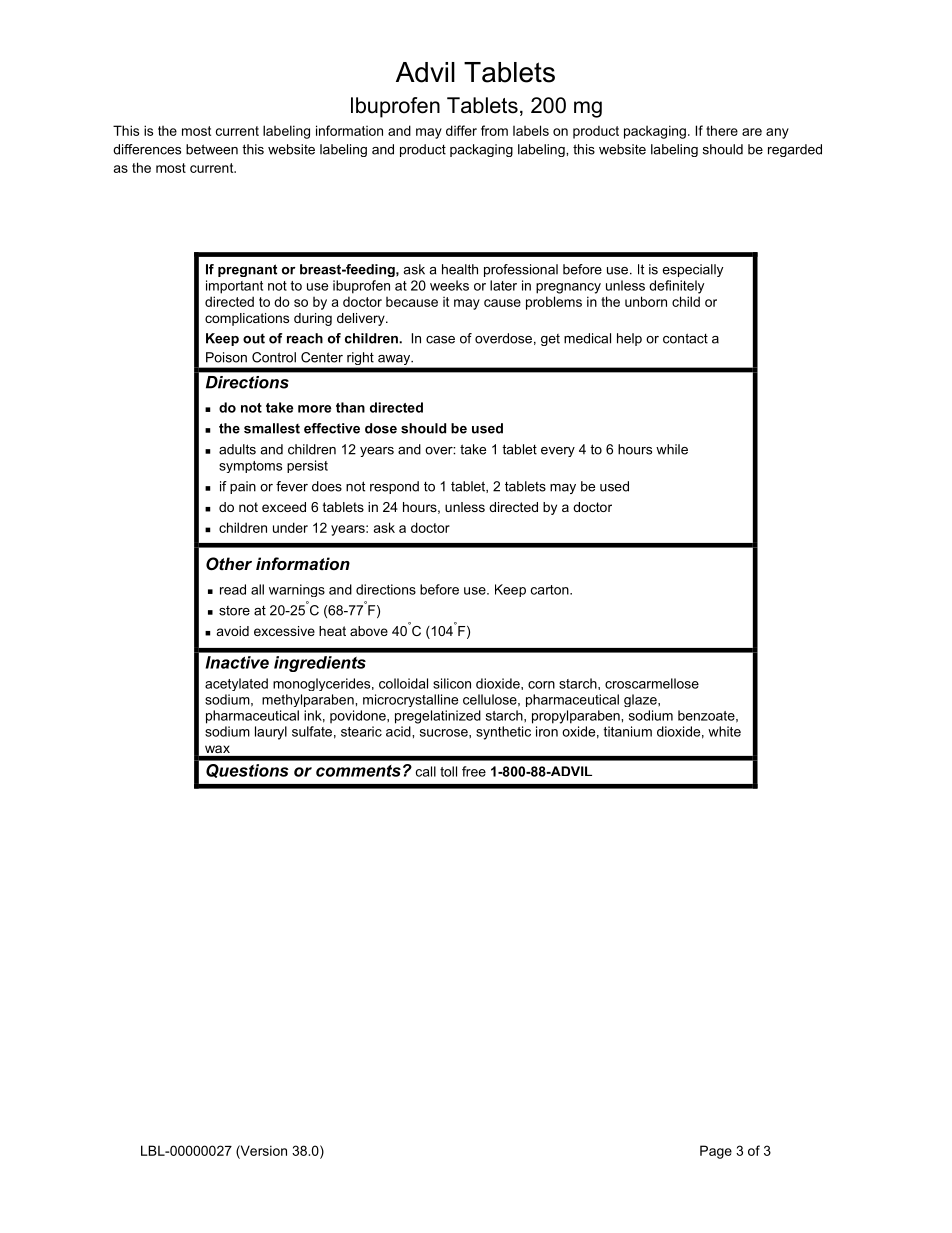 The image size is (952, 1233). What do you see at coordinates (426, 771) in the screenshot?
I see `call` at bounding box center [426, 771].
